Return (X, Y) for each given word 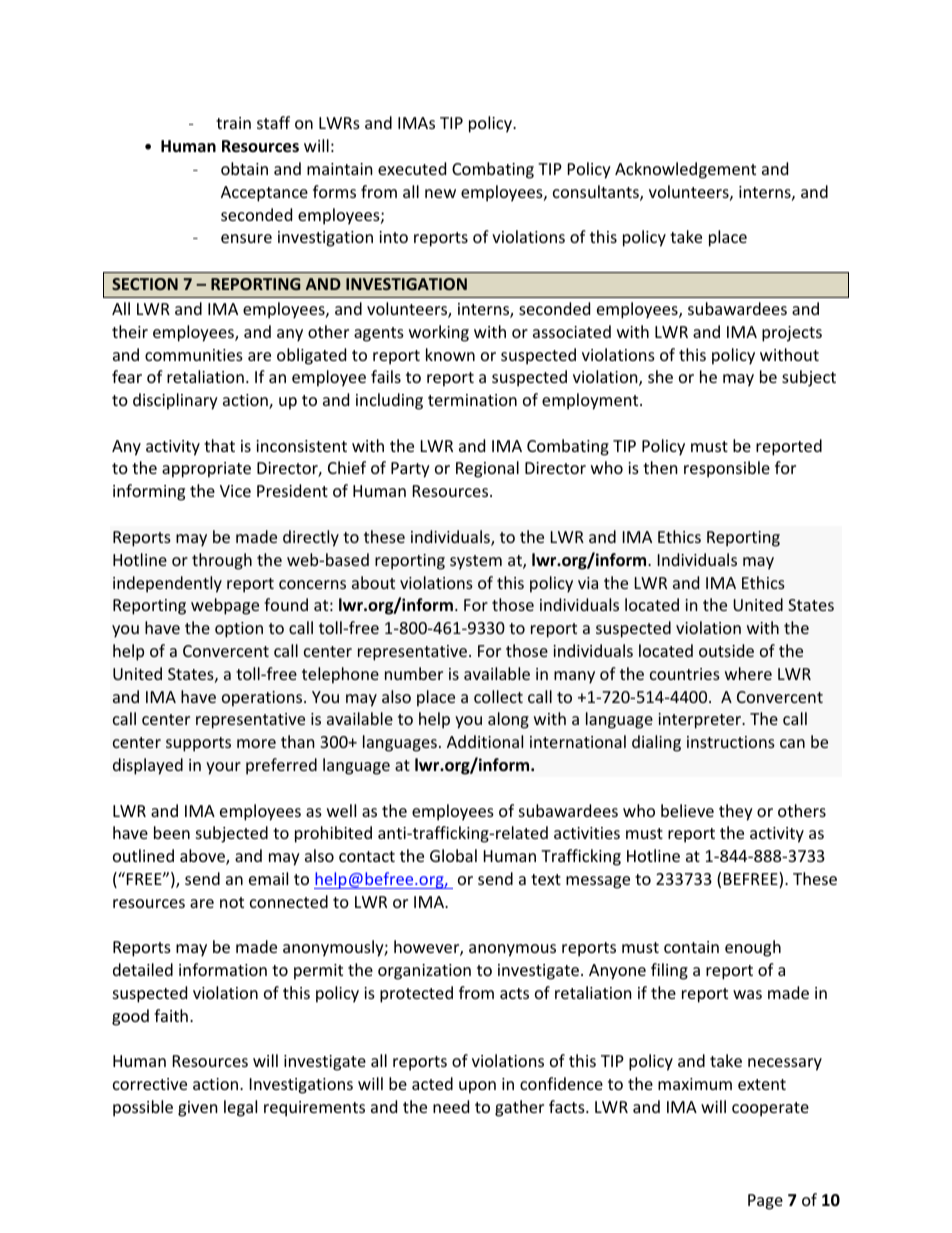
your (223, 768)
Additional (485, 741)
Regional (487, 469)
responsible (727, 469)
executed (412, 168)
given (198, 1109)
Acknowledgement (685, 170)
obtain (244, 168)
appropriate (206, 470)
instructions (731, 742)
